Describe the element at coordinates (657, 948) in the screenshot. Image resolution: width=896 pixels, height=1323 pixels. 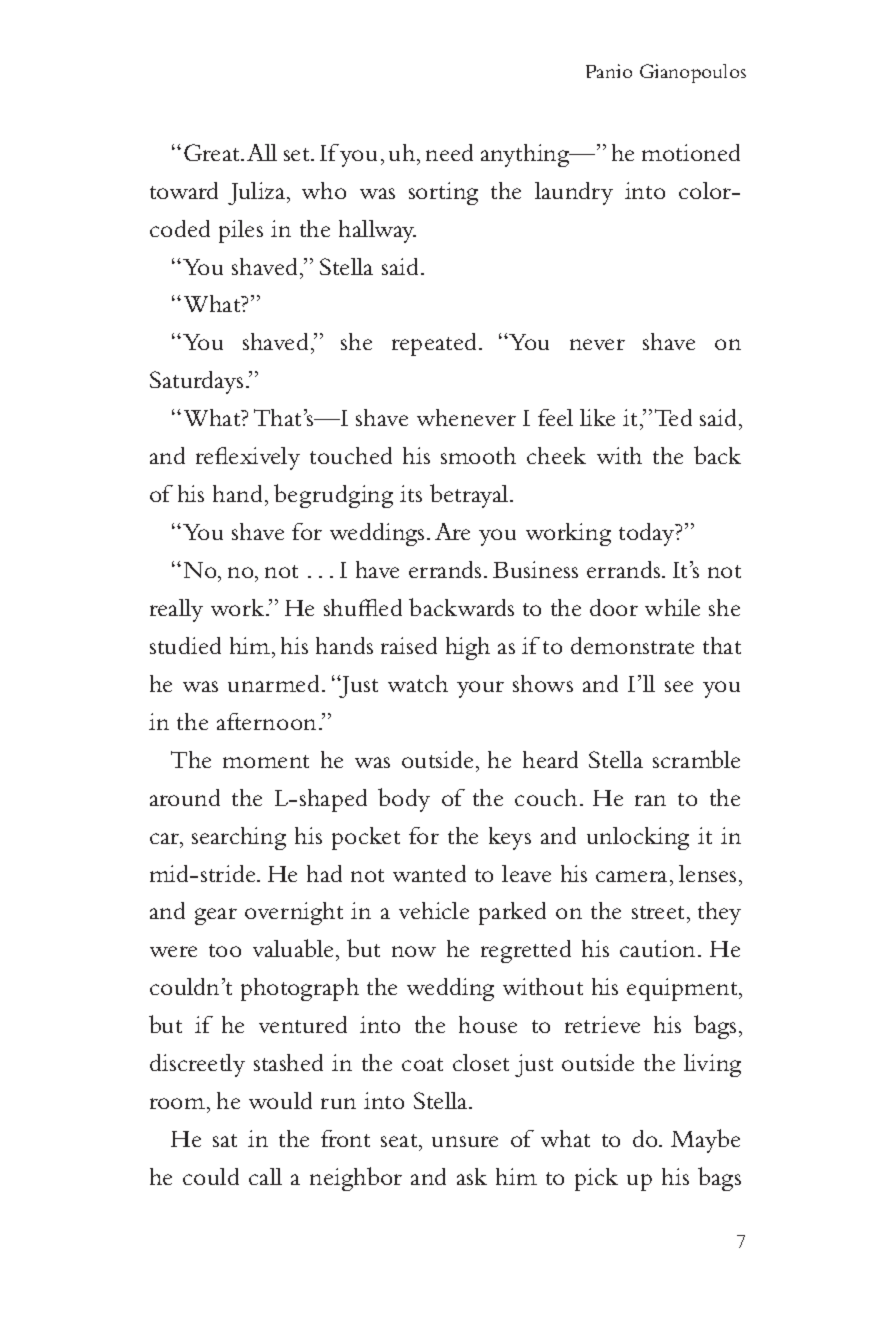
I see `caution` at that location.
